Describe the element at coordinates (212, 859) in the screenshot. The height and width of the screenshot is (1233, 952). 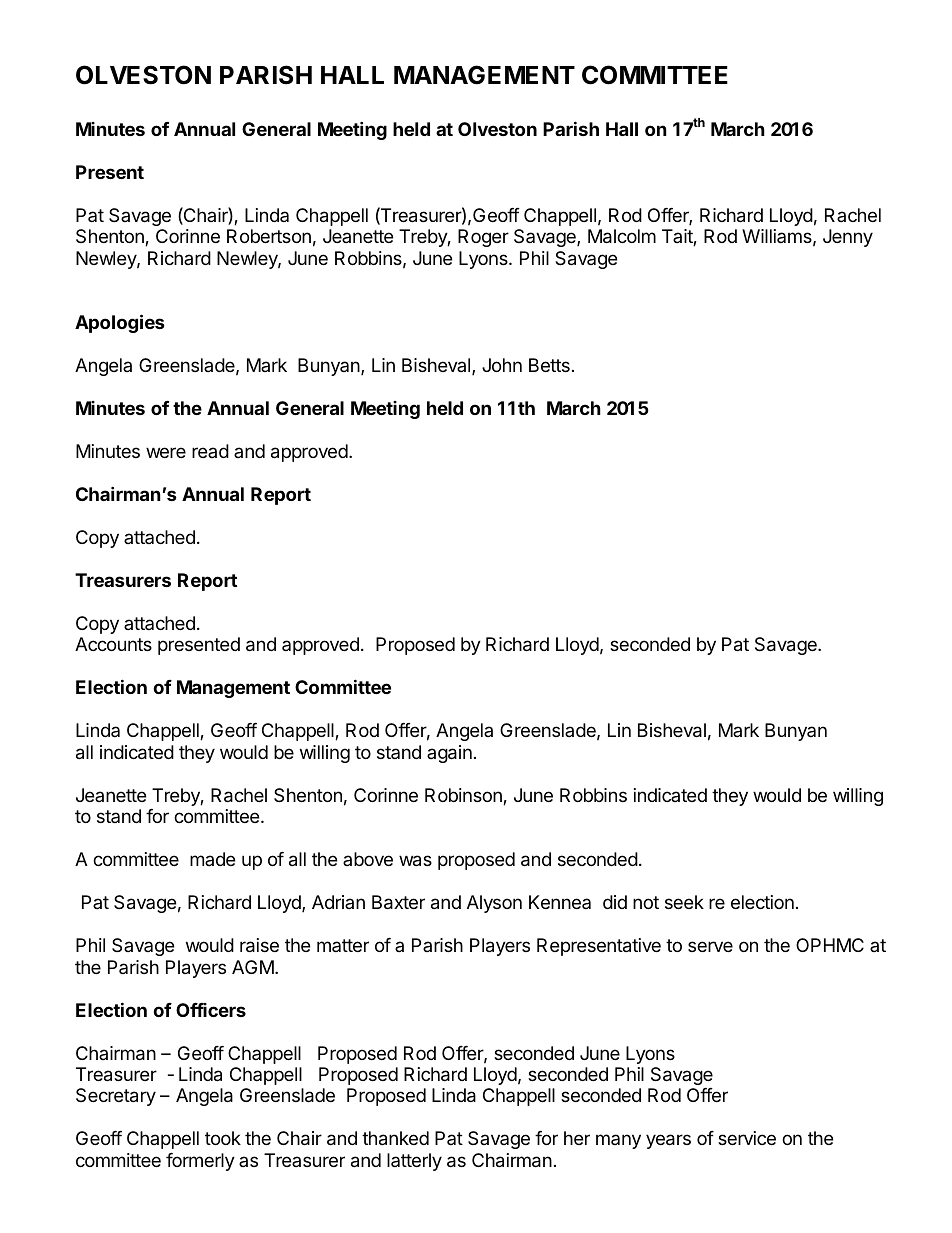
I see `made` at that location.
